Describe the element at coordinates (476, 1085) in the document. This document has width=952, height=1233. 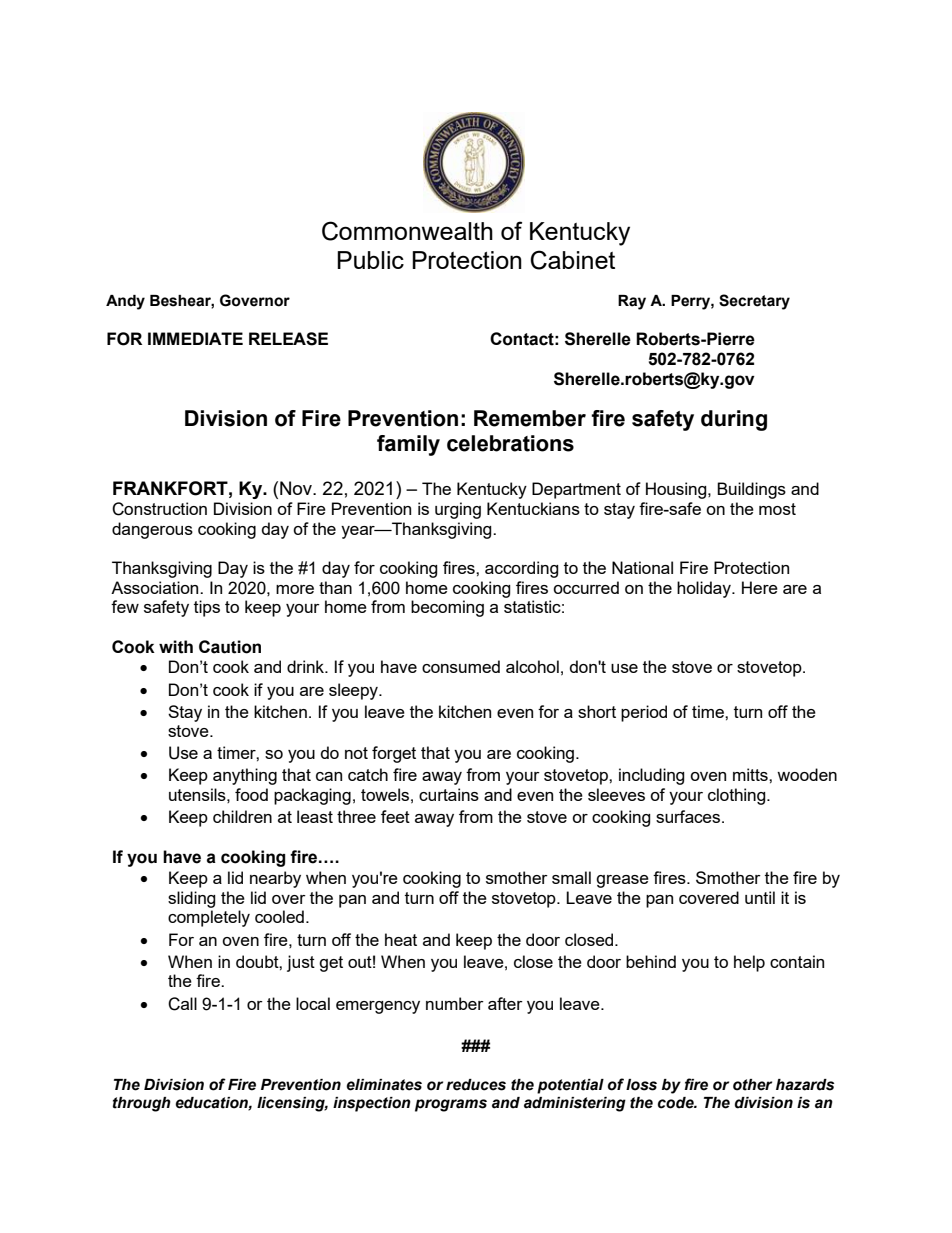
I see `reduces` at that location.
